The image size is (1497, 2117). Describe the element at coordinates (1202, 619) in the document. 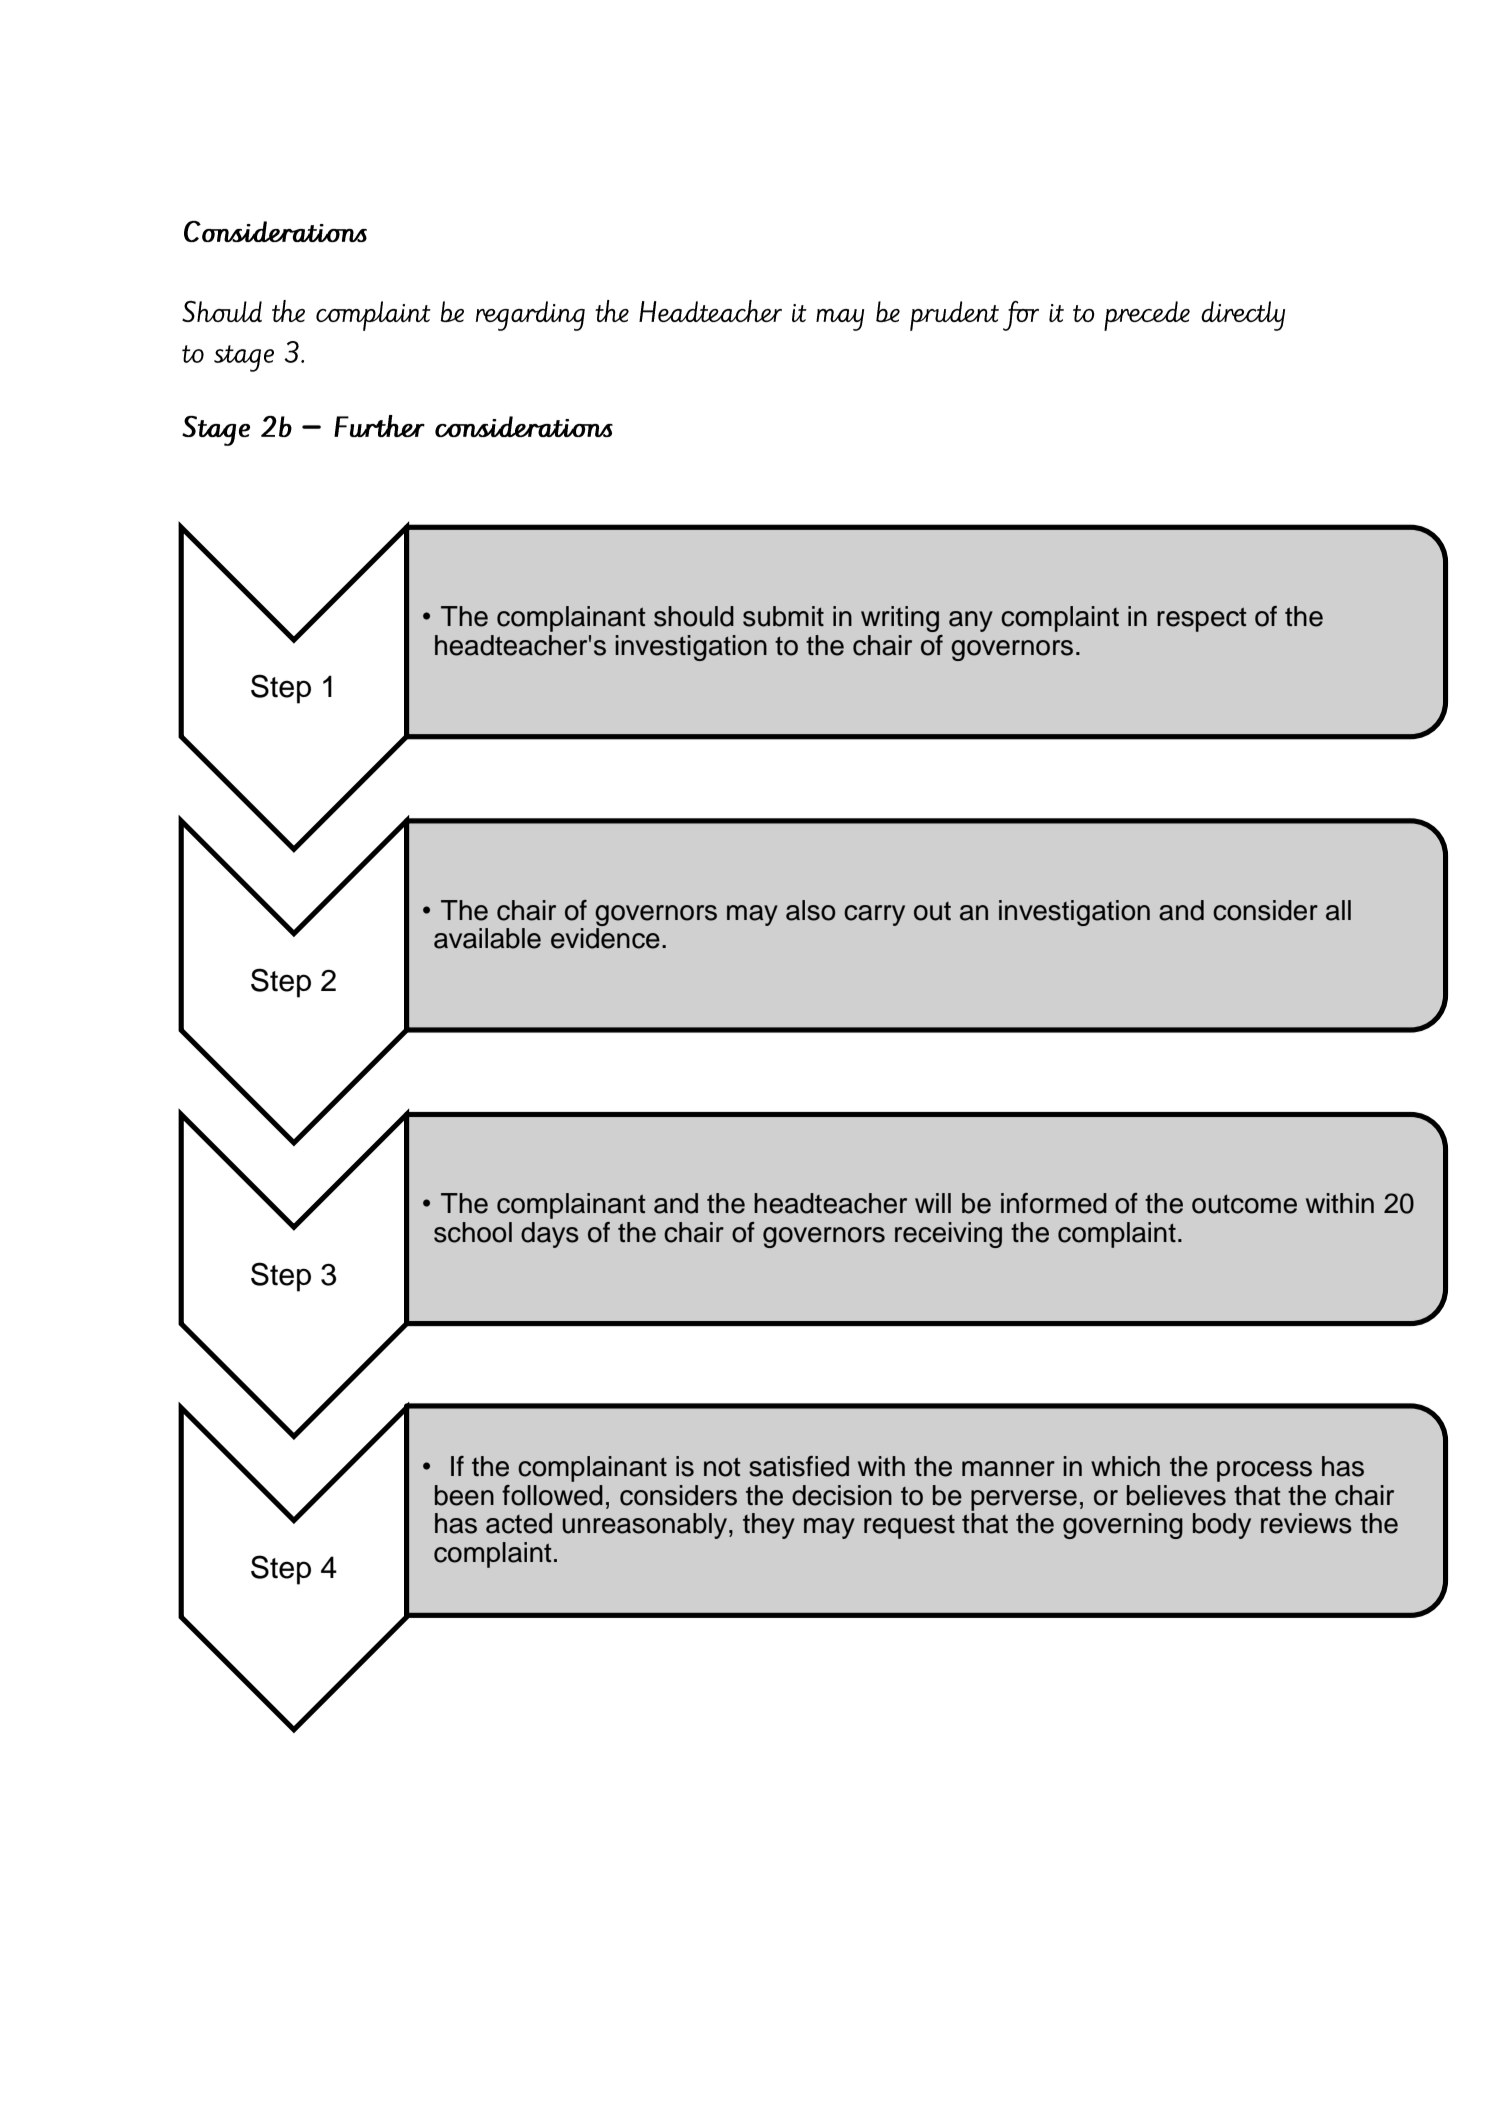

I see `respect` at that location.
